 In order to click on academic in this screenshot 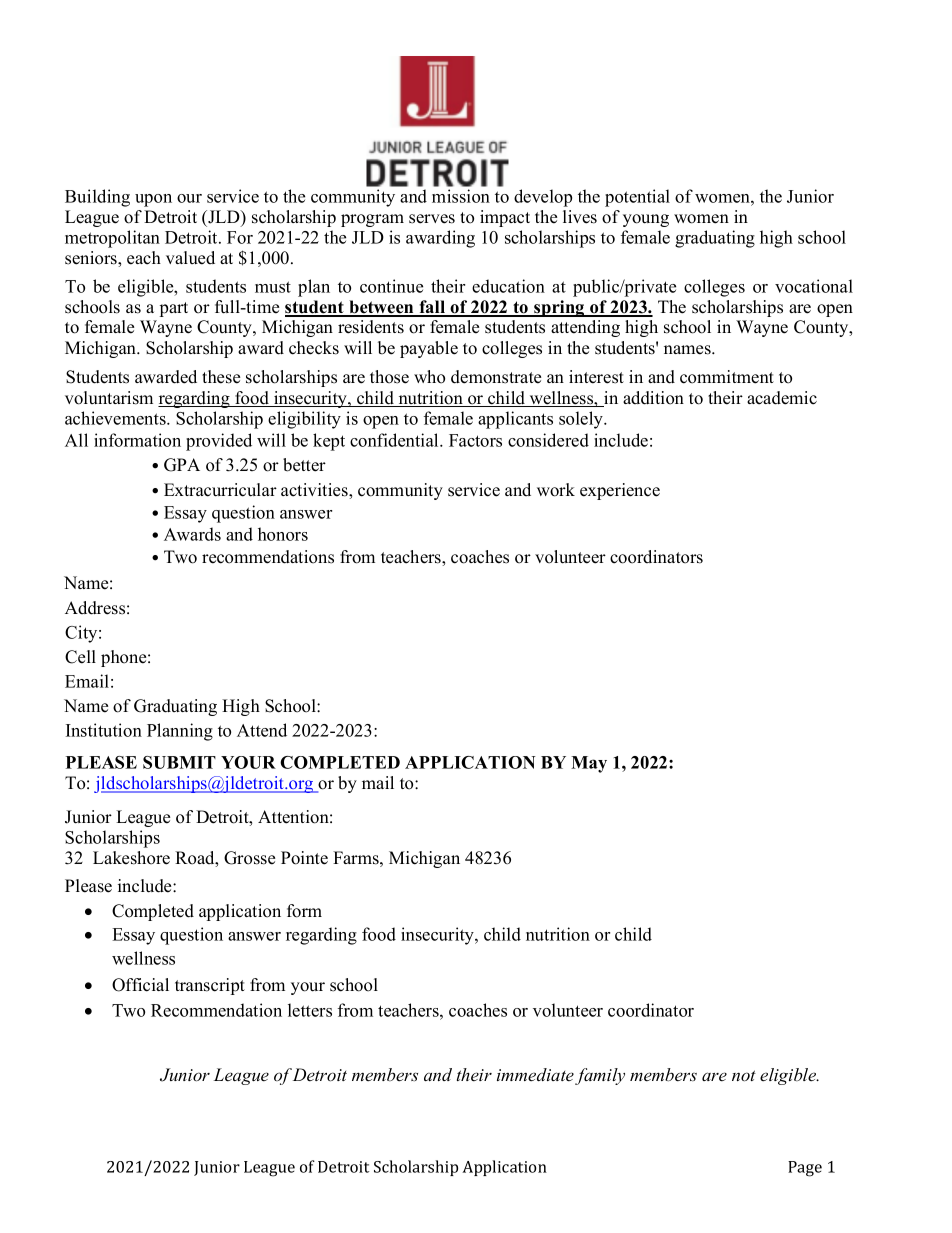, I will do `click(782, 398)`.
